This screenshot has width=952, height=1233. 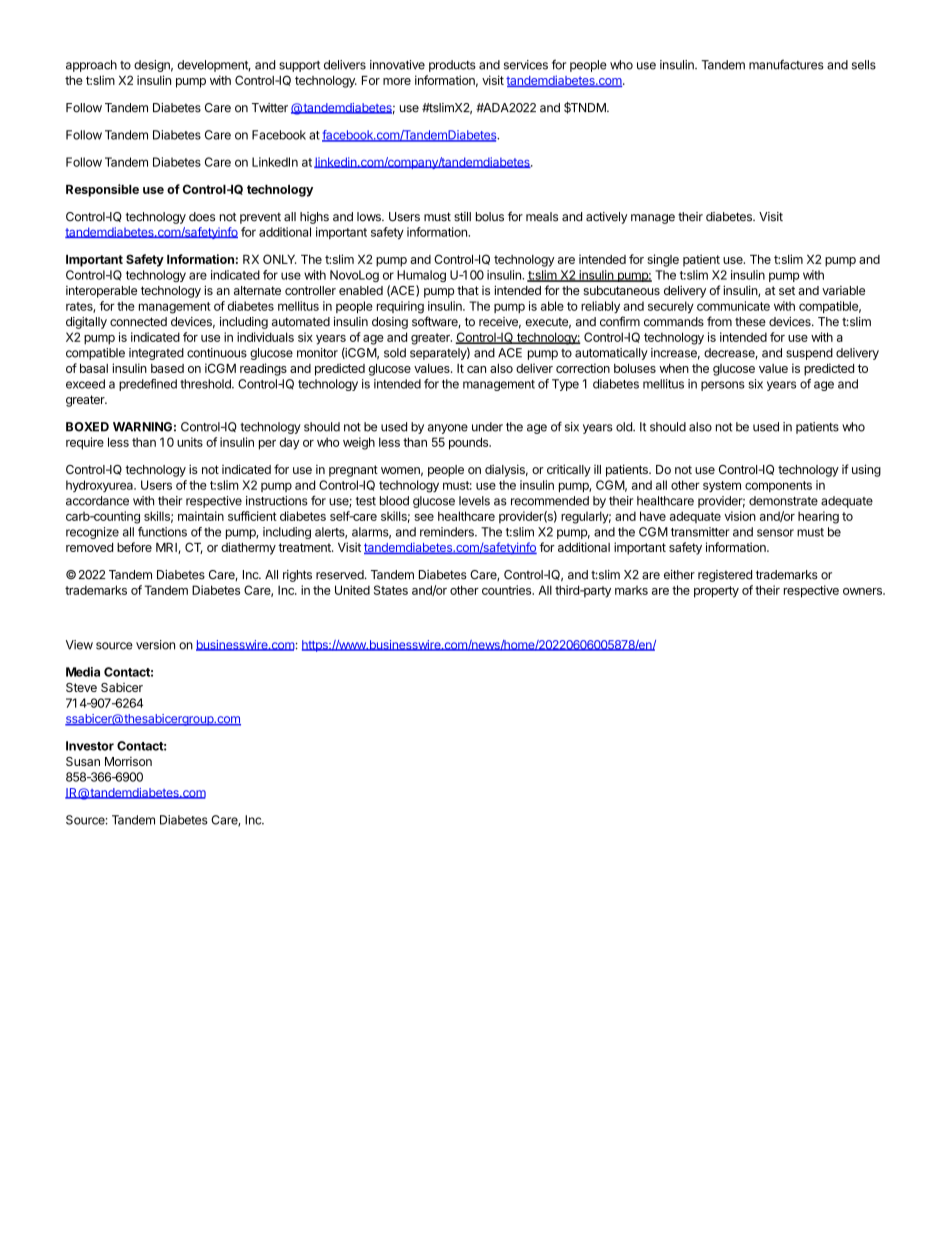 I want to click on under, so click(x=487, y=427).
